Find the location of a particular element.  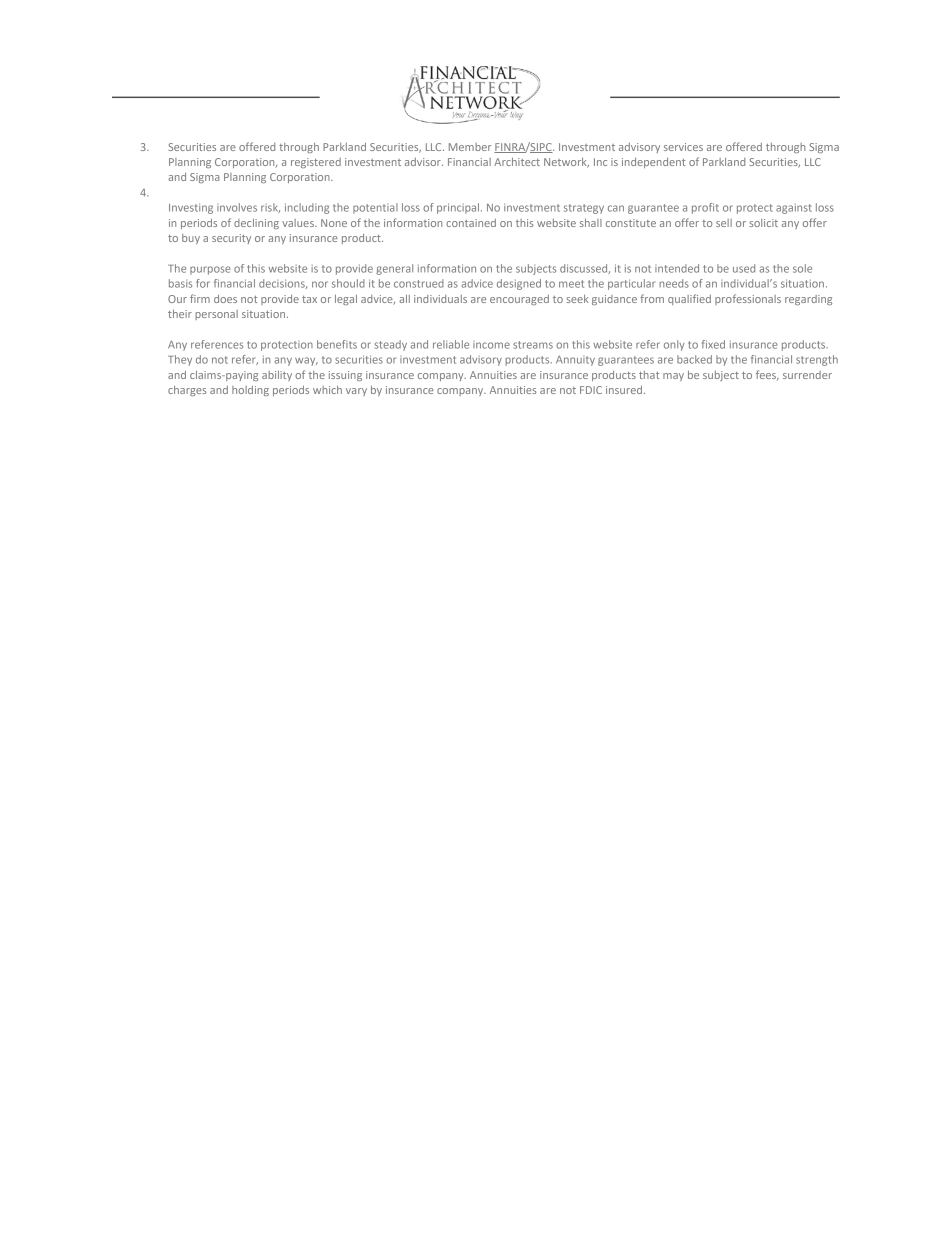

Architect is located at coordinates (517, 162).
